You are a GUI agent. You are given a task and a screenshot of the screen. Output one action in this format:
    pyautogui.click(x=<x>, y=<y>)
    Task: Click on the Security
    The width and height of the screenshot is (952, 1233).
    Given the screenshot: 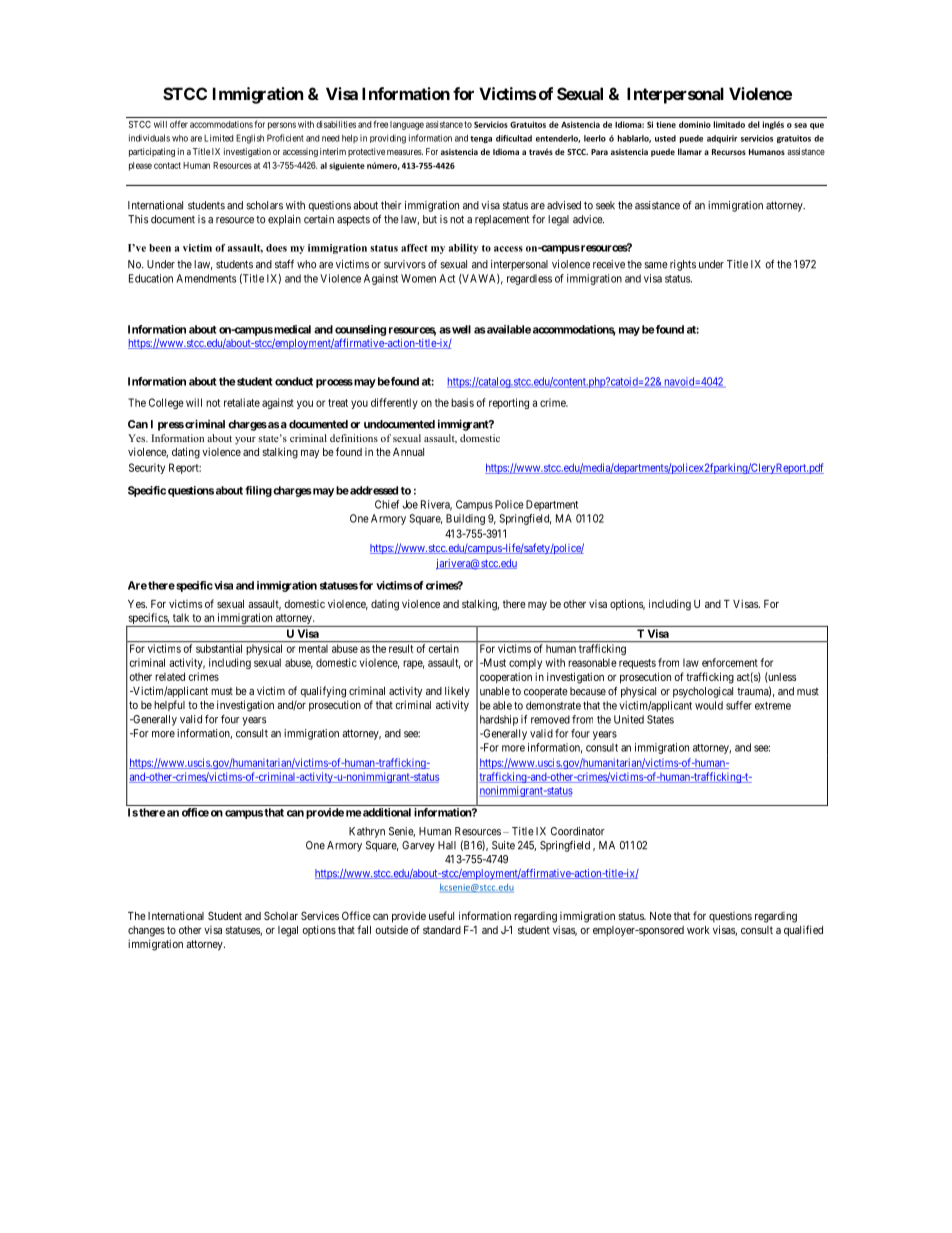 What is the action you would take?
    pyautogui.click(x=147, y=468)
